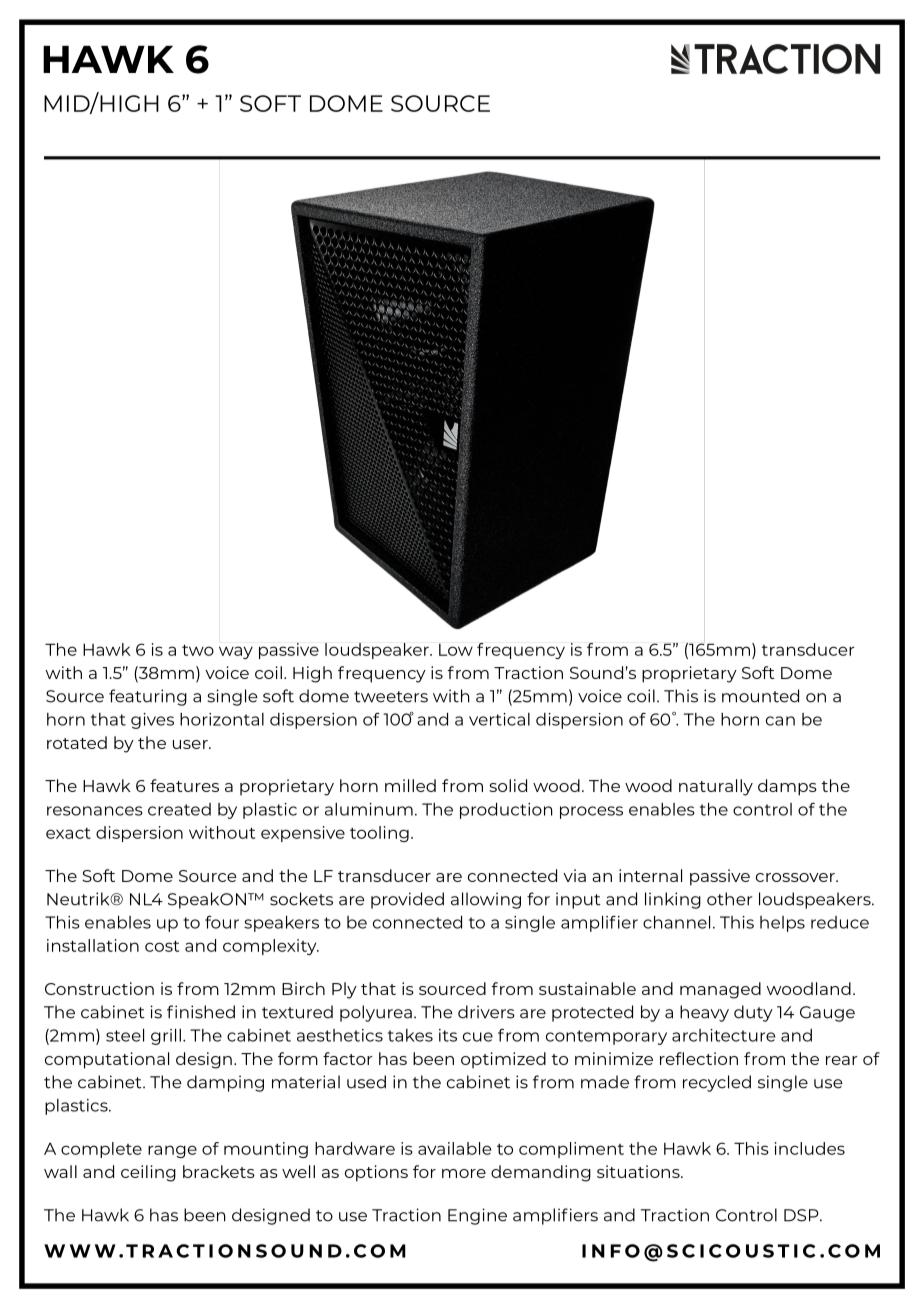 Image resolution: width=924 pixels, height=1308 pixels. I want to click on Engine, so click(477, 1216).
